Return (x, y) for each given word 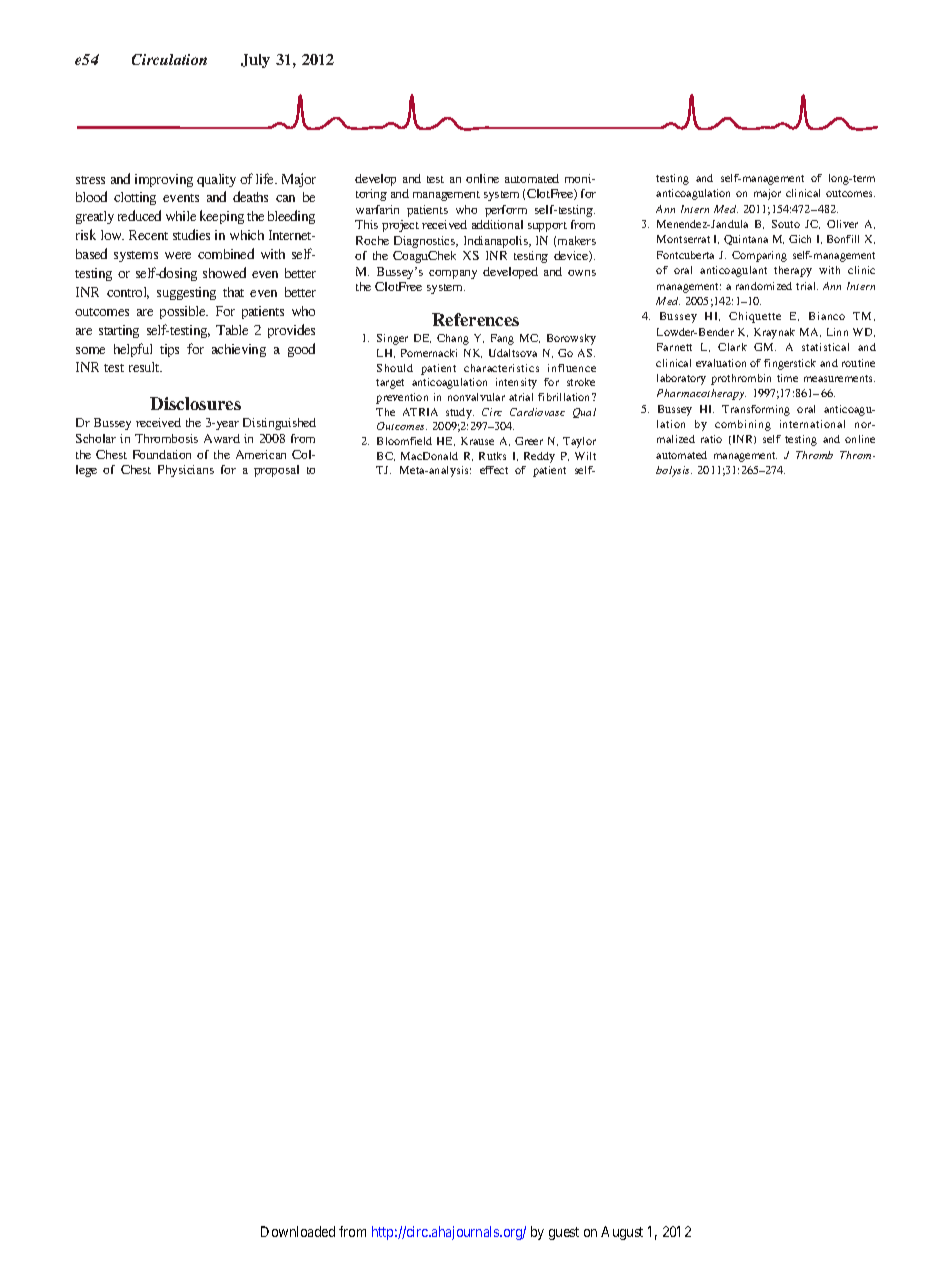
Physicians (186, 471)
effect (494, 470)
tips (169, 350)
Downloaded (298, 1231)
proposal (276, 471)
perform (506, 211)
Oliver (842, 224)
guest (564, 1233)
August (622, 1233)
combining (743, 425)
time (787, 378)
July (255, 61)
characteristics (501, 368)
